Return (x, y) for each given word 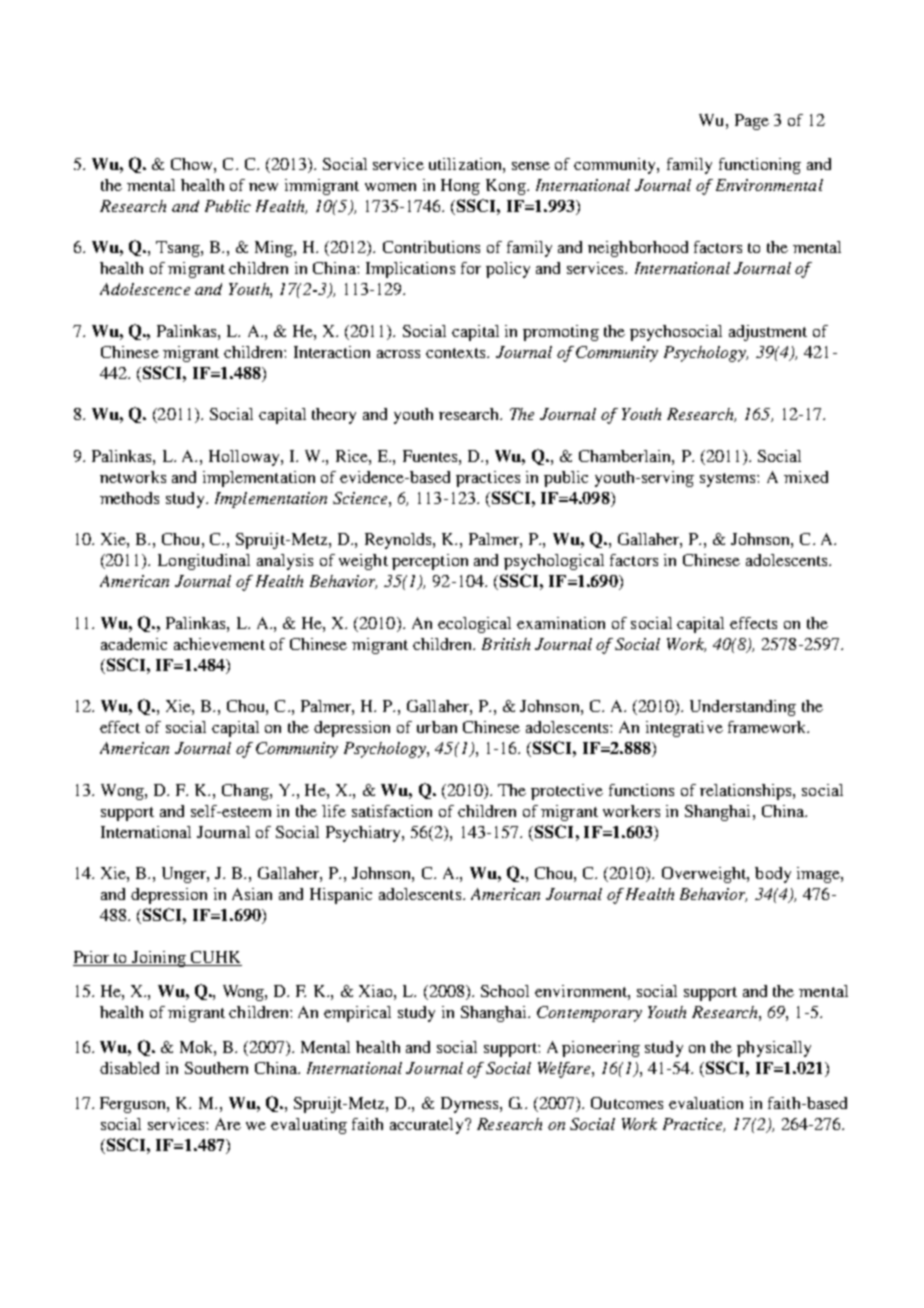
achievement (219, 644)
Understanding (743, 708)
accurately (428, 1126)
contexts (457, 353)
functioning (760, 166)
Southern (216, 1068)
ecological (474, 625)
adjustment (768, 333)
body (773, 875)
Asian (252, 894)
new (263, 187)
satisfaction (392, 811)
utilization (466, 164)
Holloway (245, 458)
